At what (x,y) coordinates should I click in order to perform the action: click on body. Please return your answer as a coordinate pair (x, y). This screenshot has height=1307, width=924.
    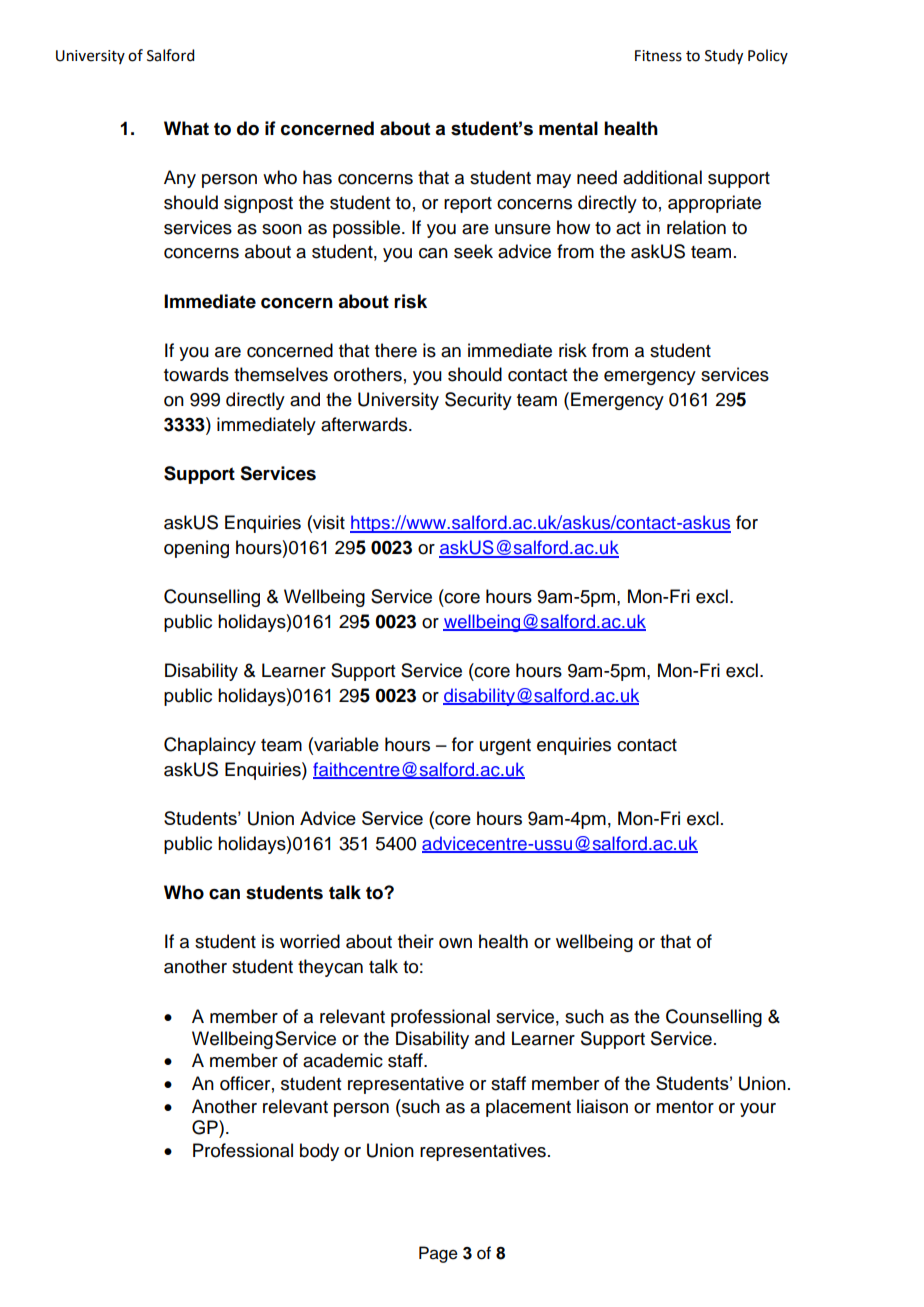
    Looking at the image, I should click on (319, 1152).
